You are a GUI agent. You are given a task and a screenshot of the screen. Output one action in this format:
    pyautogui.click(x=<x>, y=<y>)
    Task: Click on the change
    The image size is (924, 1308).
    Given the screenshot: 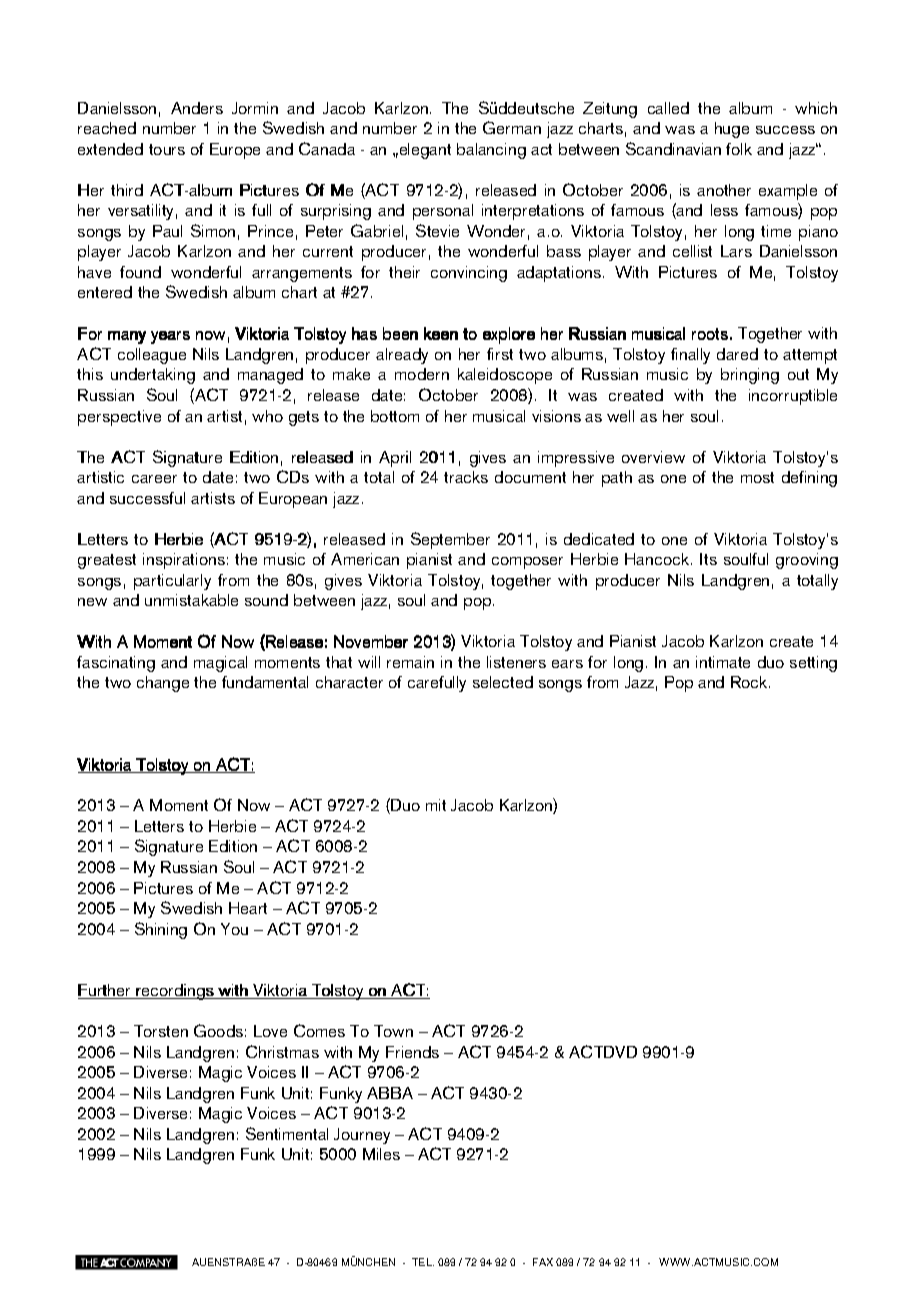 What is the action you would take?
    pyautogui.click(x=163, y=684)
